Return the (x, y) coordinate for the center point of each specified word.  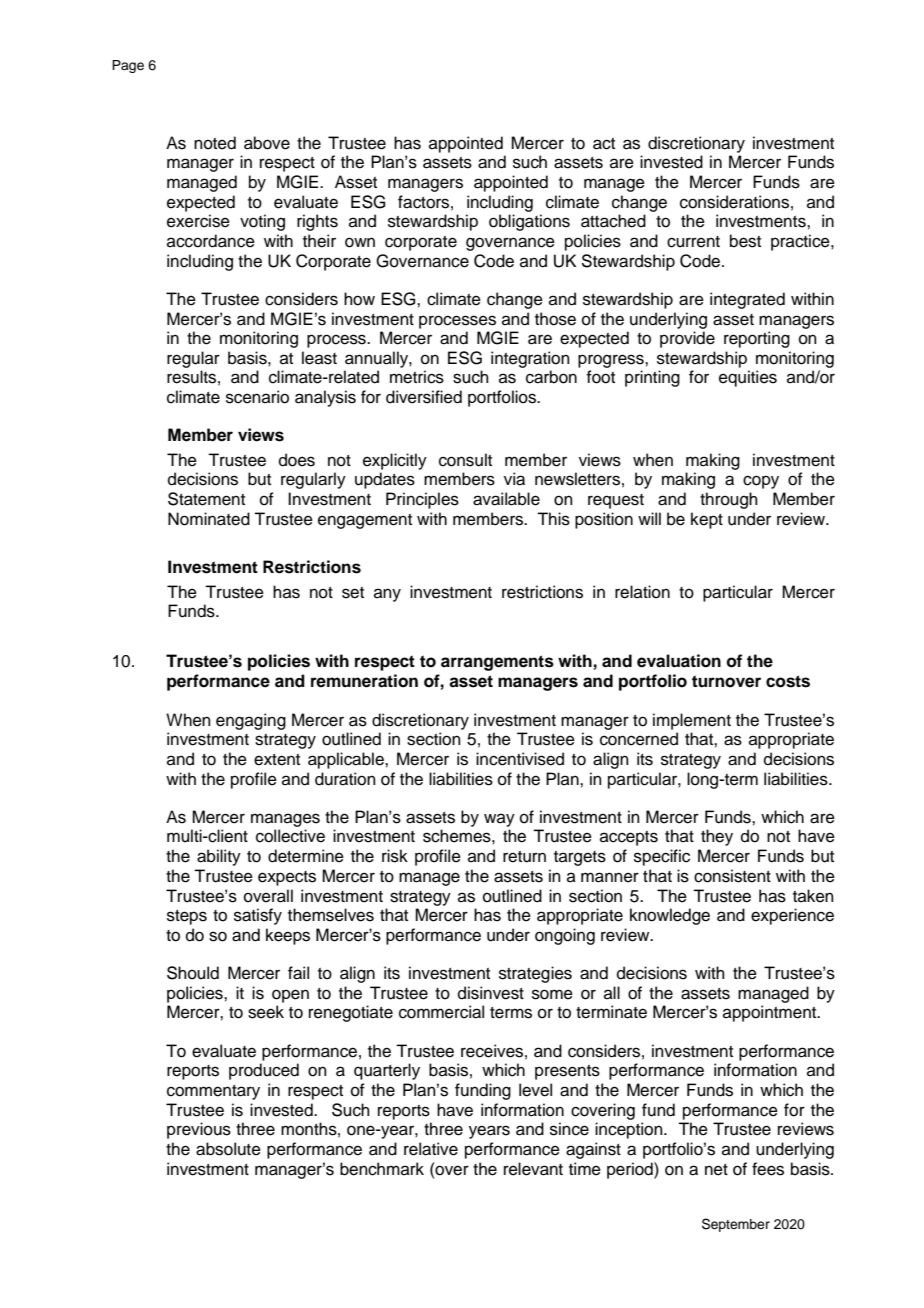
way (499, 820)
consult (465, 460)
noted (215, 143)
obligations (529, 222)
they (717, 837)
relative (431, 1149)
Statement (206, 499)
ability (219, 857)
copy (761, 482)
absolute (228, 1149)
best (745, 241)
